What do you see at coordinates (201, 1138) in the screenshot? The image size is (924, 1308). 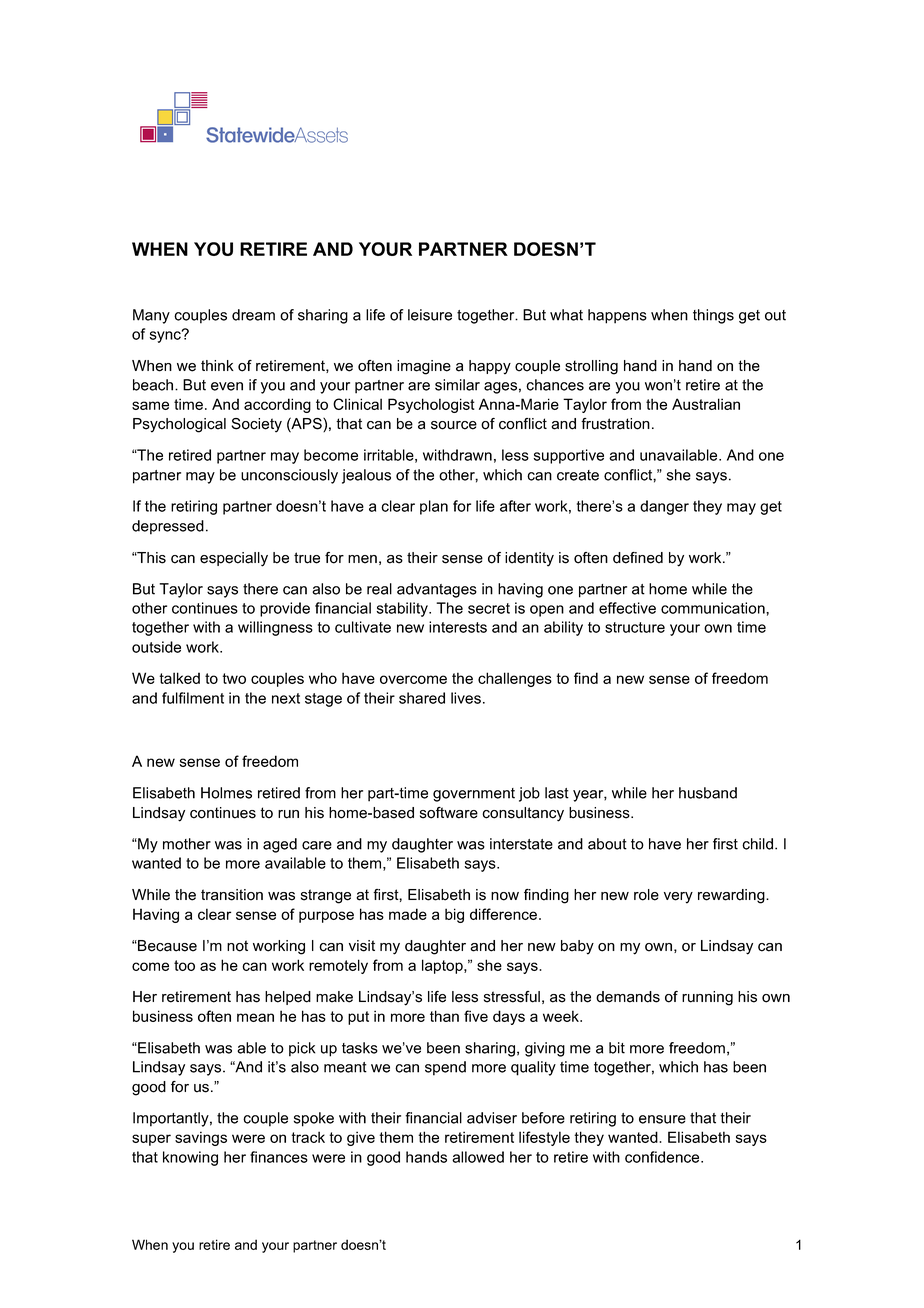 I see `savings` at bounding box center [201, 1138].
